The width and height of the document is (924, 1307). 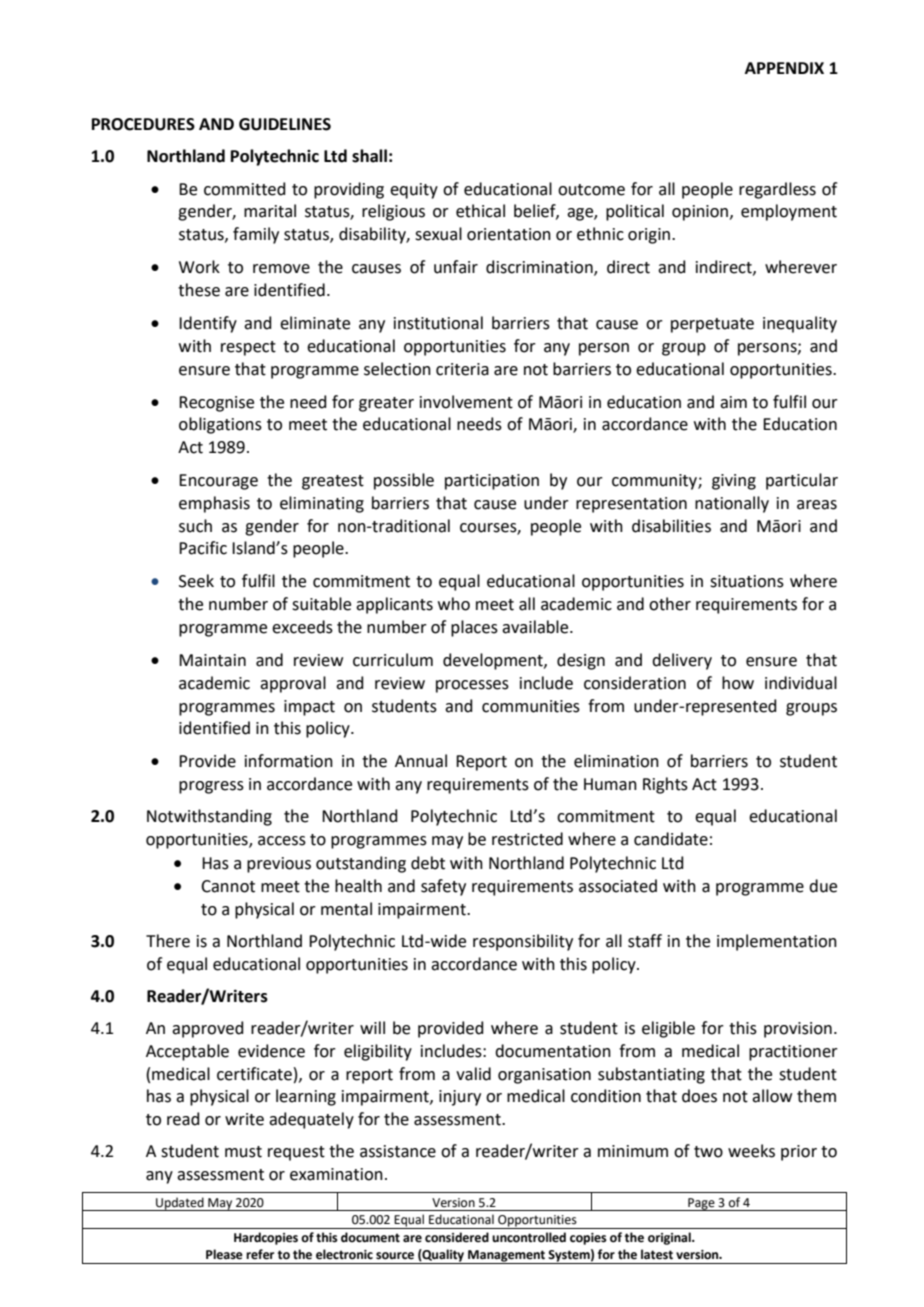 I want to click on equity, so click(x=414, y=191).
